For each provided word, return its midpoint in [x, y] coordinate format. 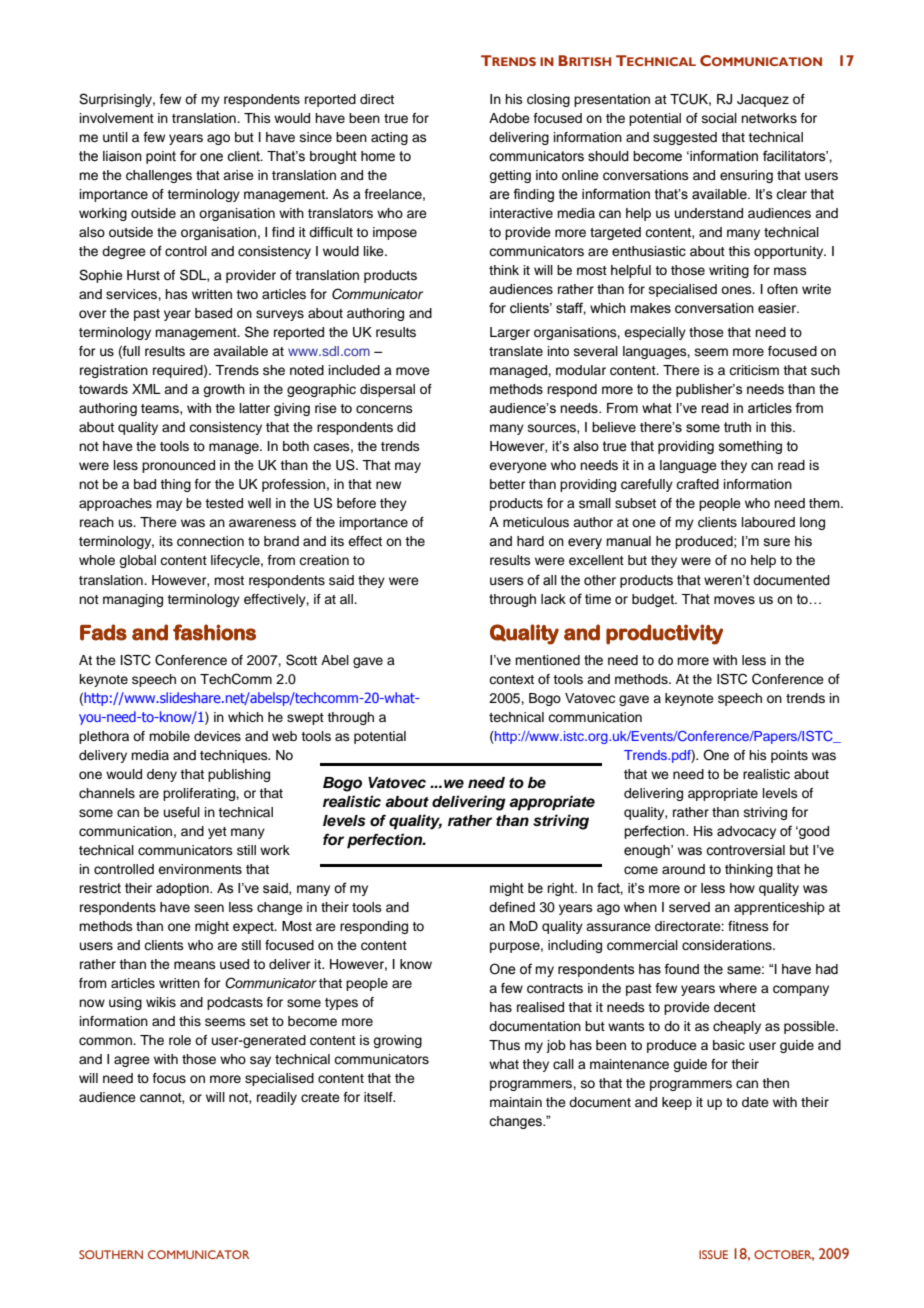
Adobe [509, 118]
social [719, 118]
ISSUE [713, 1254]
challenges [159, 176]
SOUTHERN [111, 1254]
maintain [516, 1102]
